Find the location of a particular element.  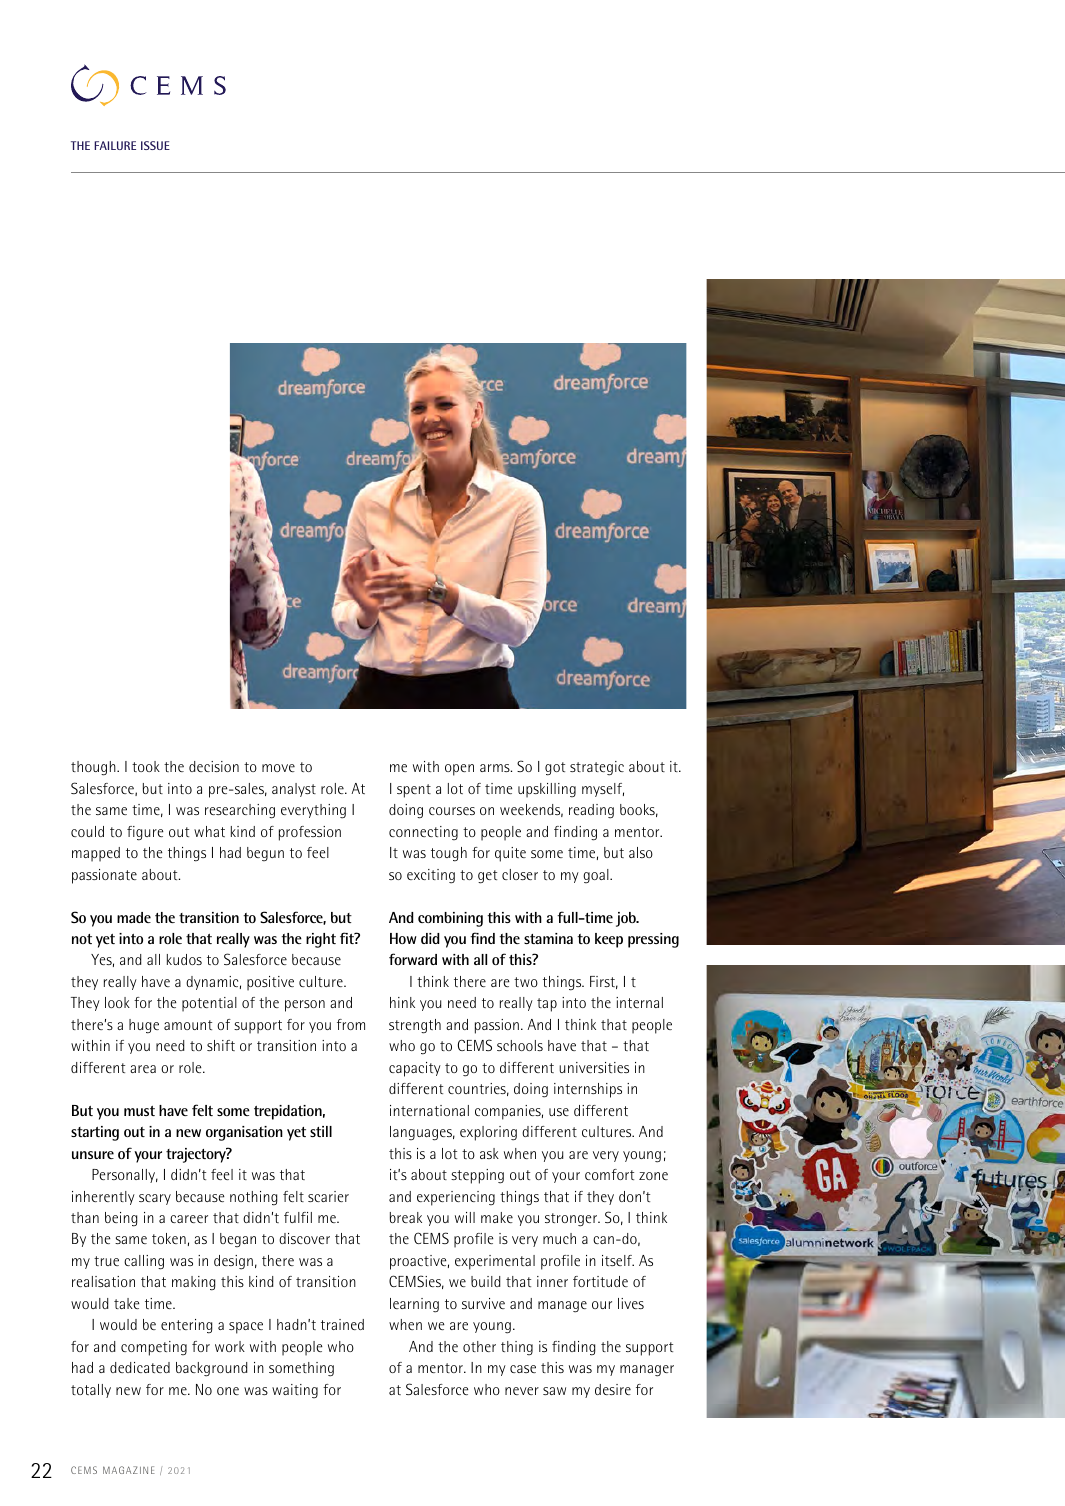

took is located at coordinates (146, 766).
